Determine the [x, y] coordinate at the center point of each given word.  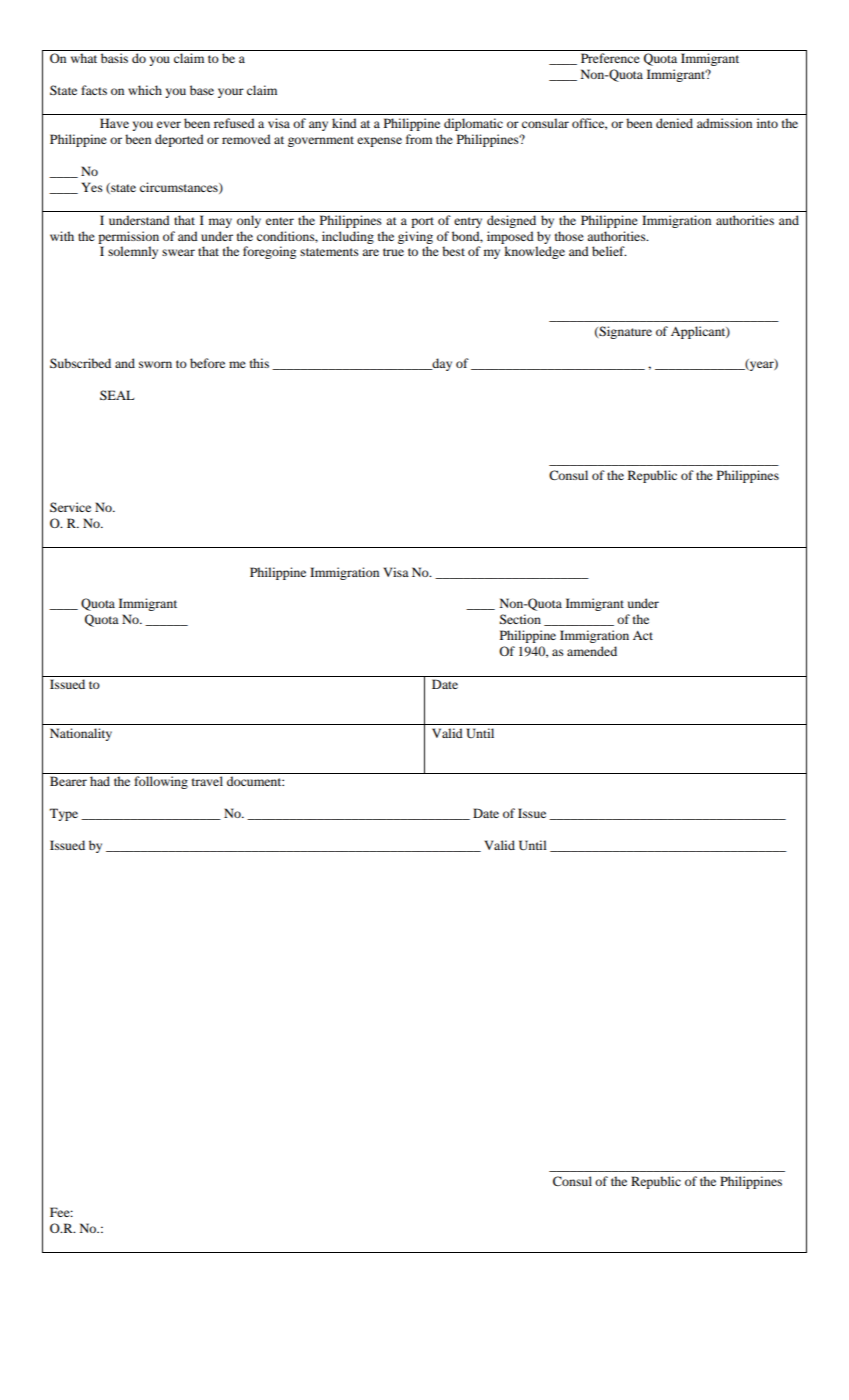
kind [344, 123]
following [161, 782]
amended [592, 651]
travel [207, 781]
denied [674, 123]
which [145, 90]
